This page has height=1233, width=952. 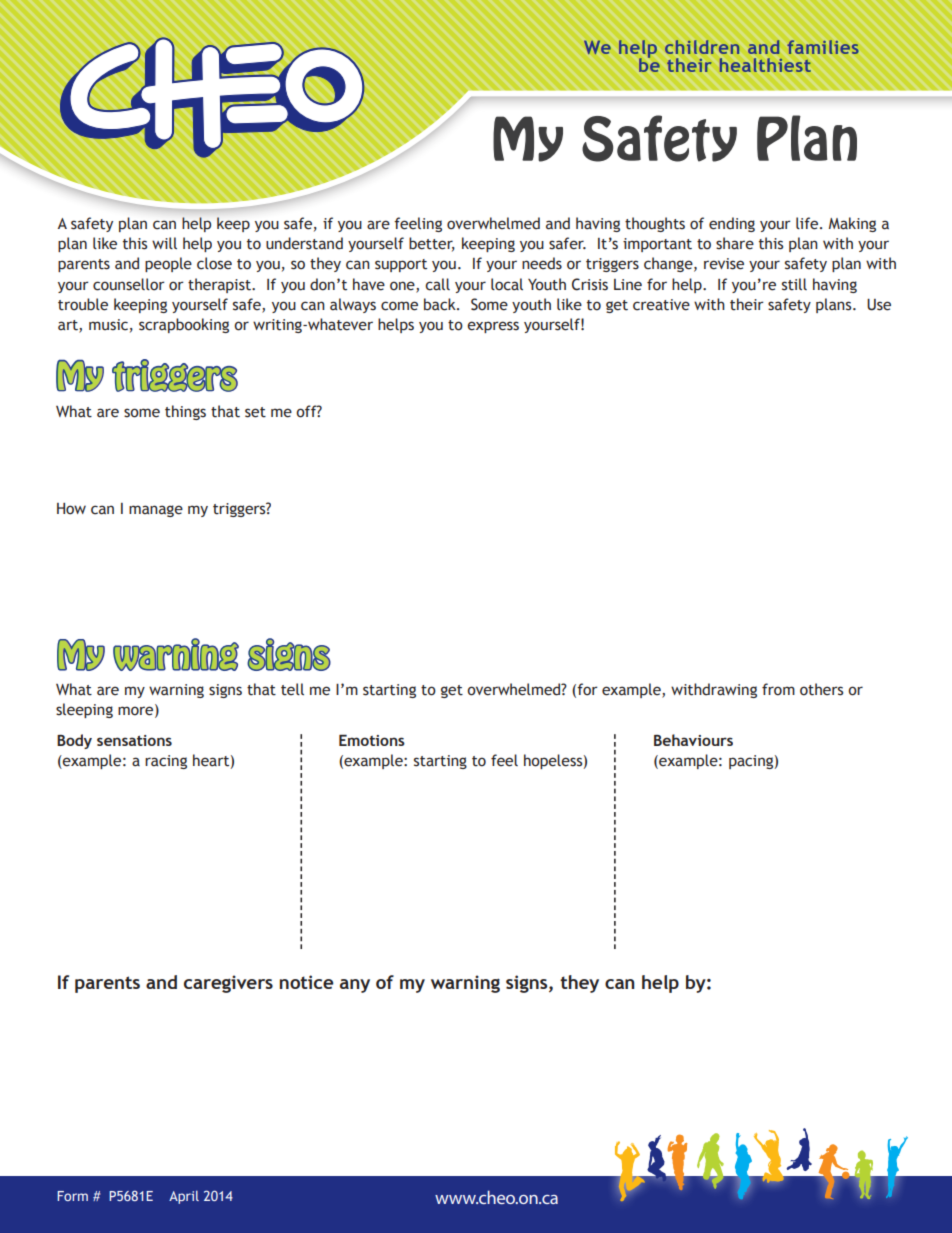 I want to click on any, so click(x=355, y=986).
